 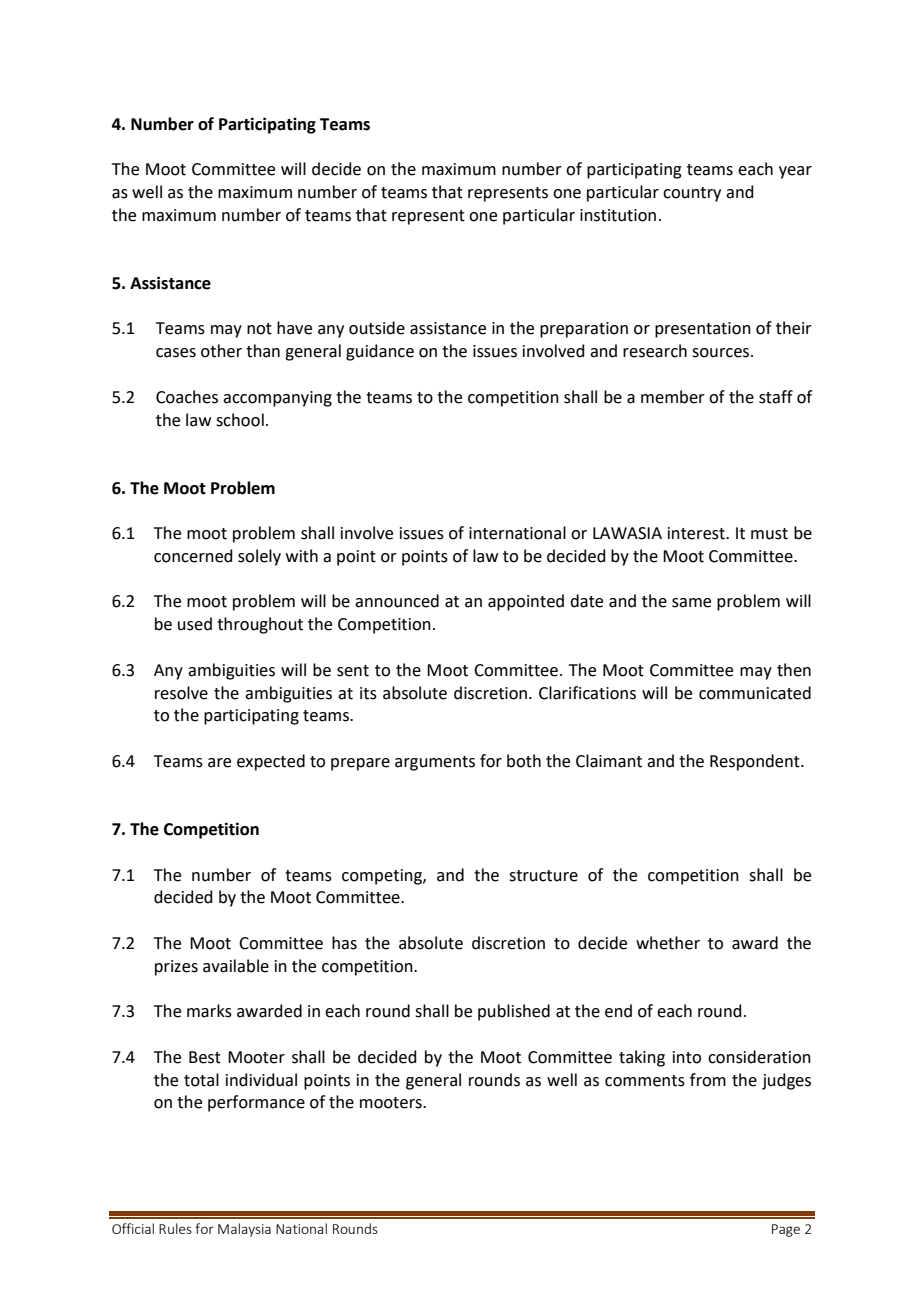 What do you see at coordinates (259, 329) in the document?
I see `not` at bounding box center [259, 329].
